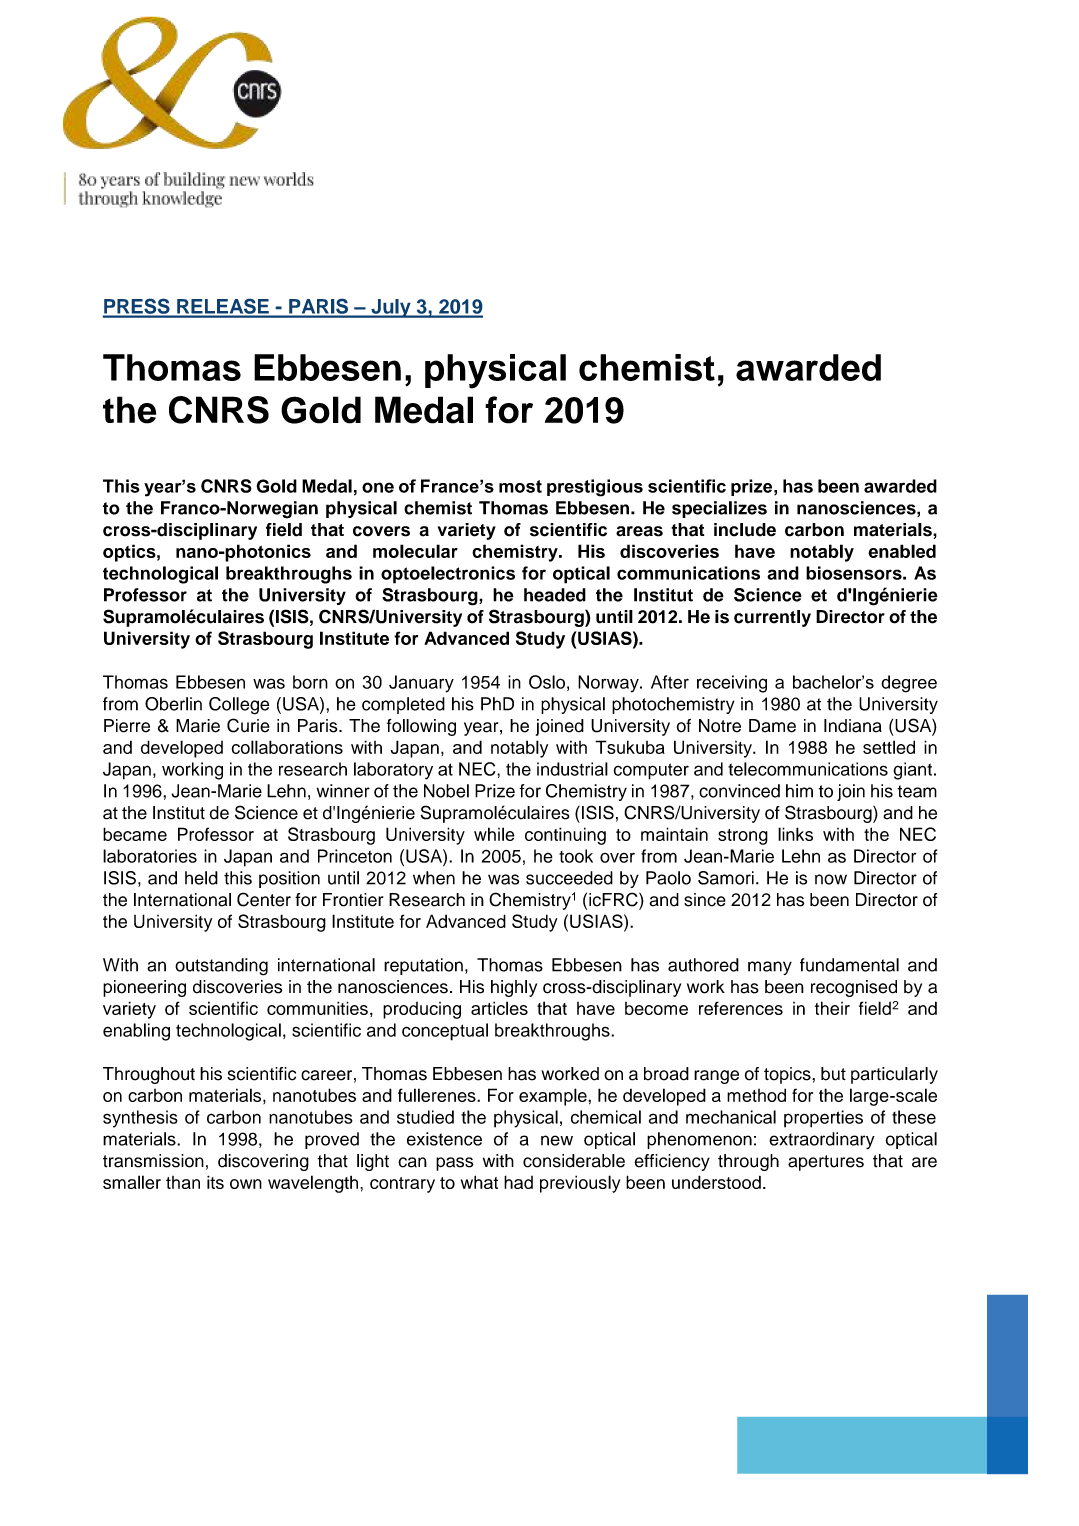  Describe the element at coordinates (215, 1182) in the screenshot. I see `its` at that location.
